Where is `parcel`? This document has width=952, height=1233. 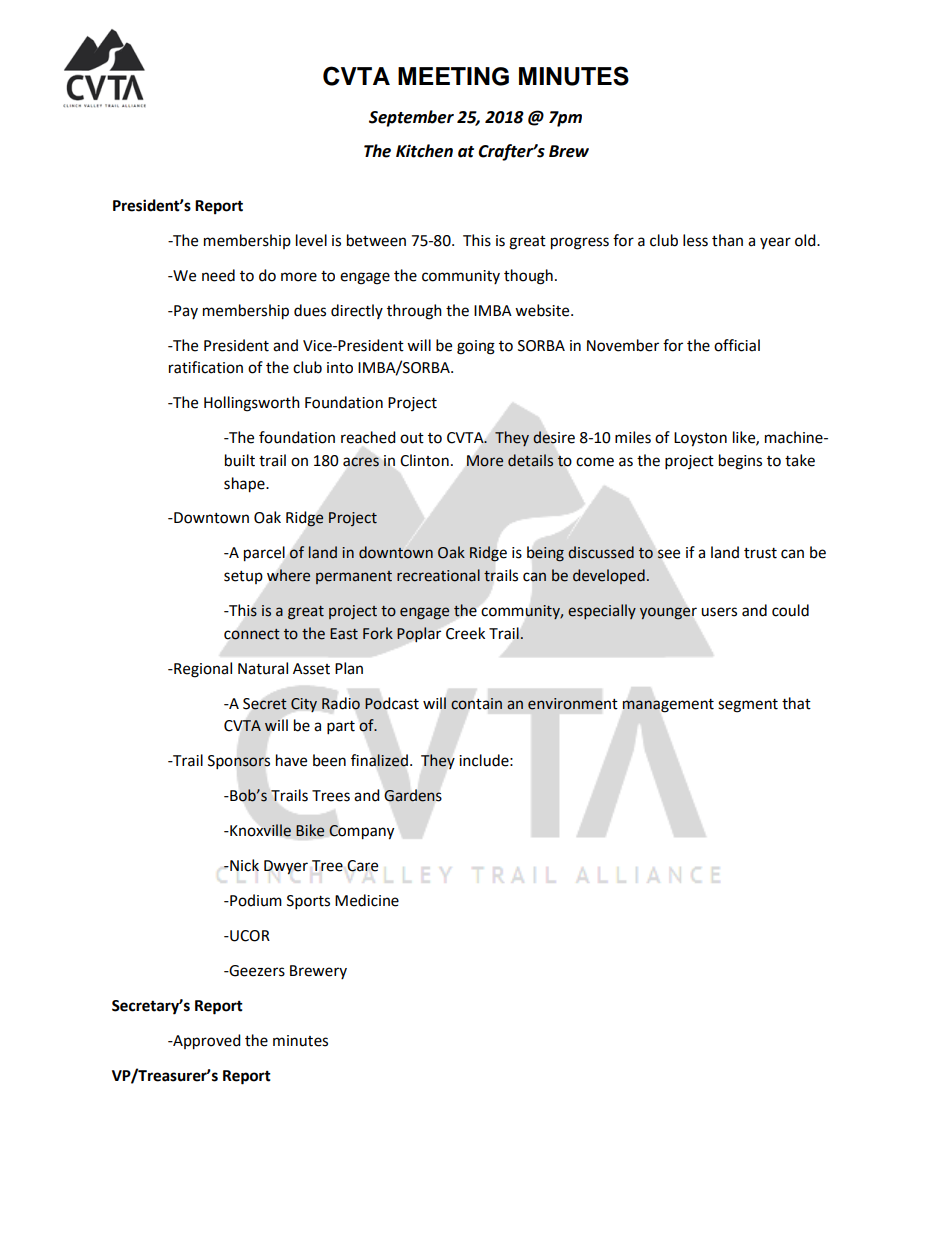 parcel is located at coordinates (264, 554).
